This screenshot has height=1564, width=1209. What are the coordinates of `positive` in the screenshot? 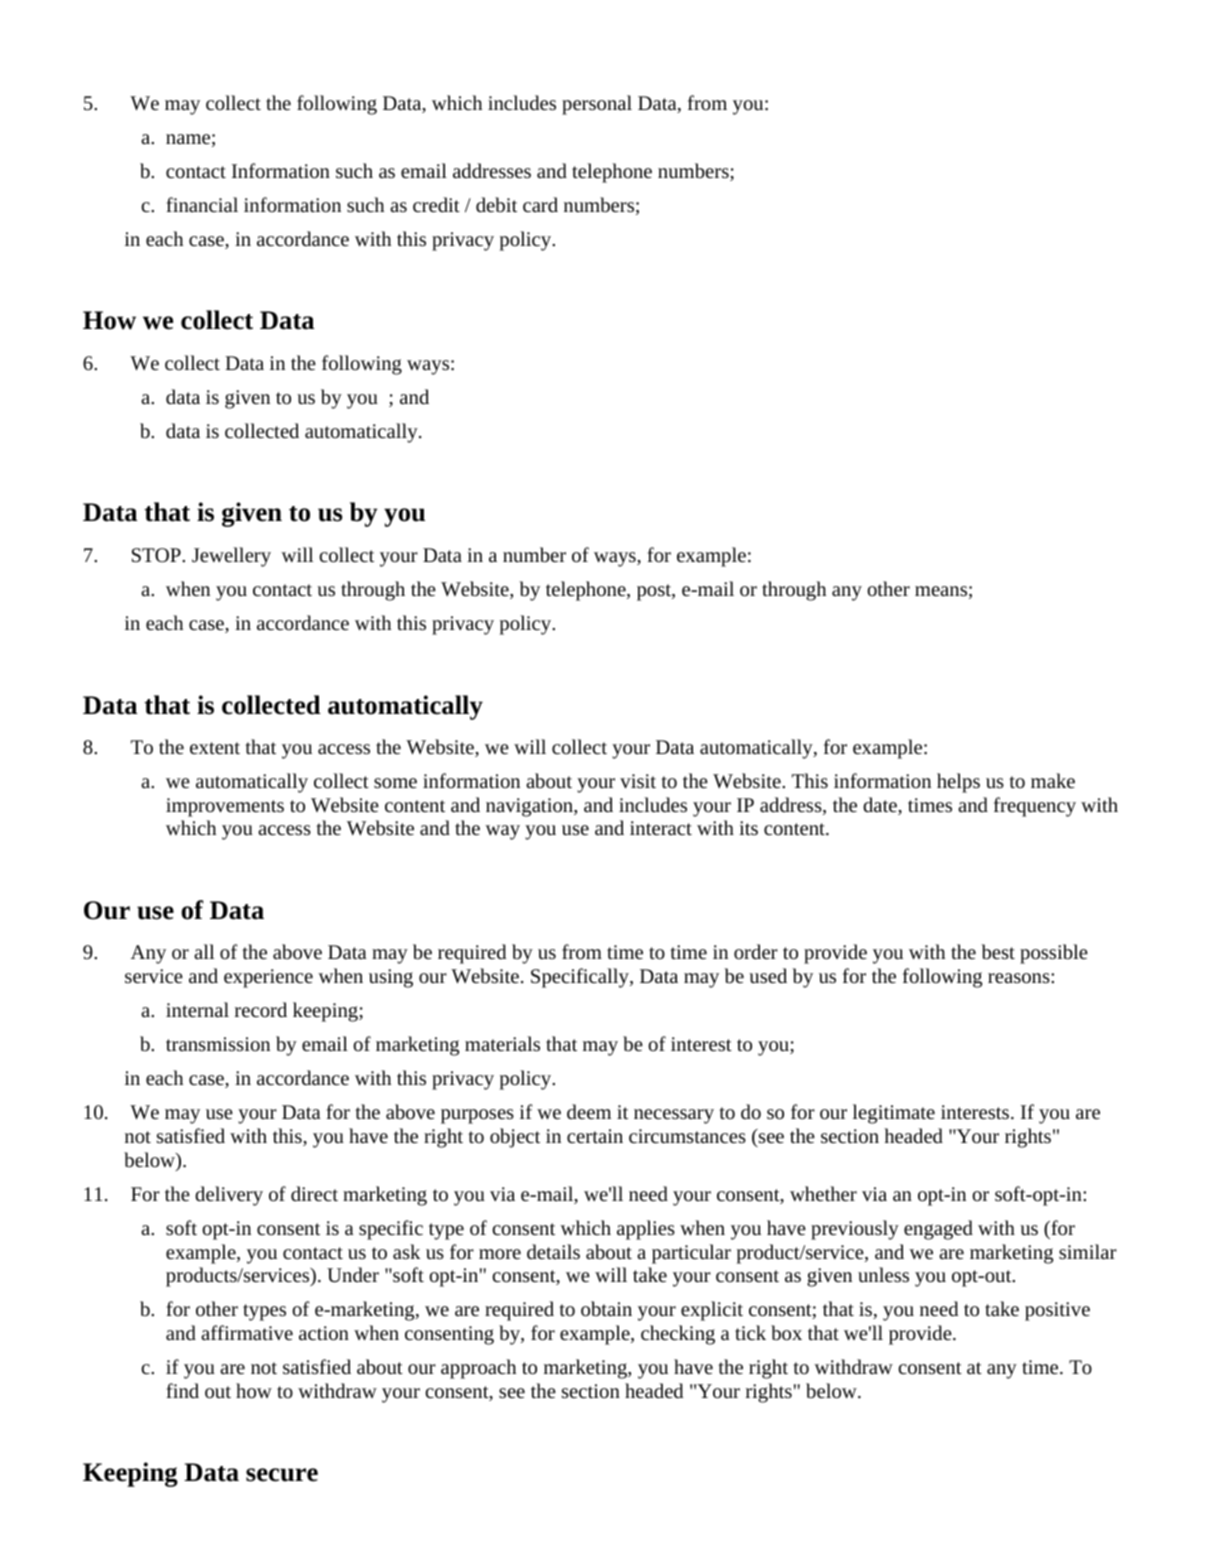 It's located at (1057, 1311).
